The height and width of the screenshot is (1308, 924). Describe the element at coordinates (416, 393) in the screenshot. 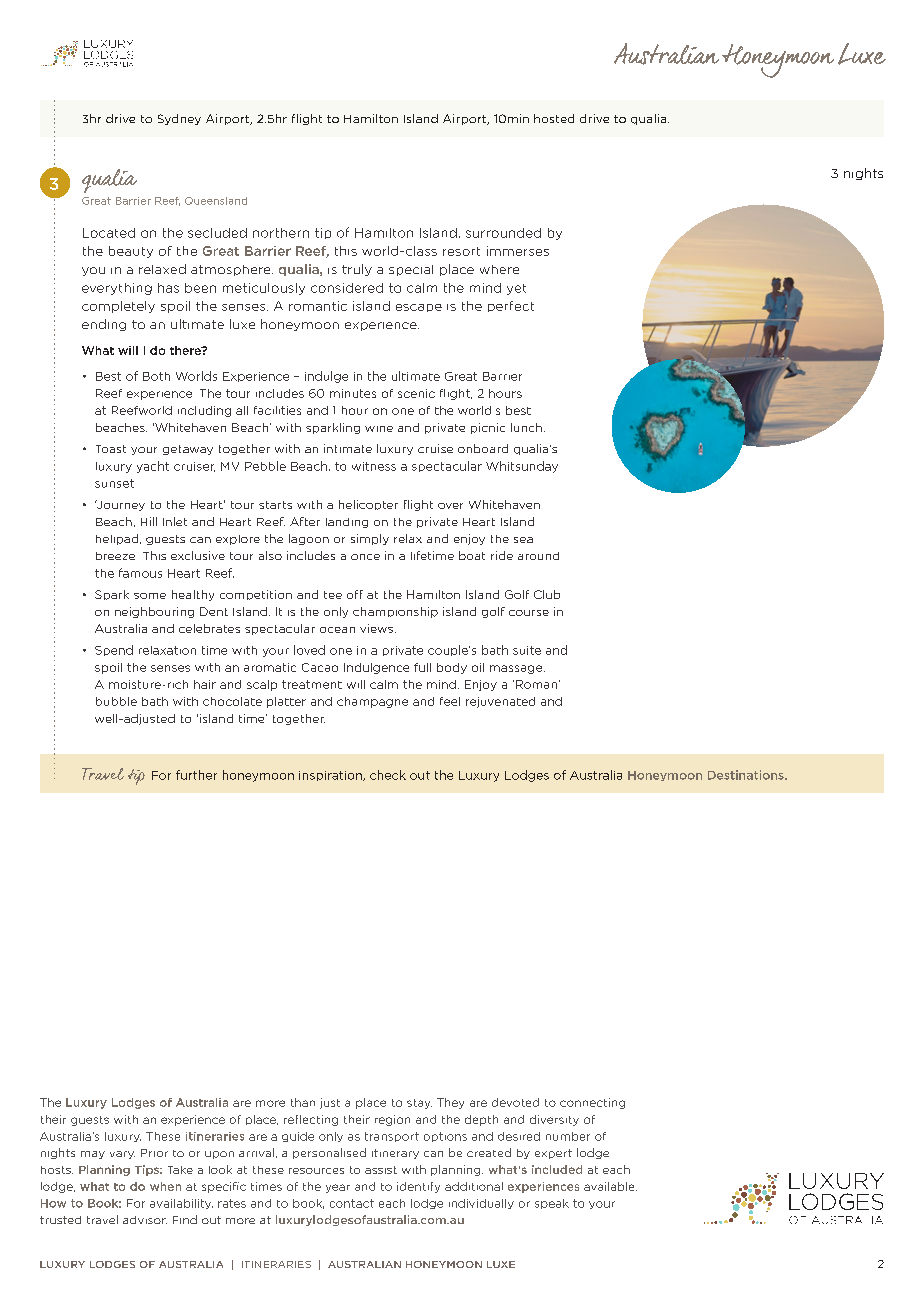

I see `scenic` at that location.
